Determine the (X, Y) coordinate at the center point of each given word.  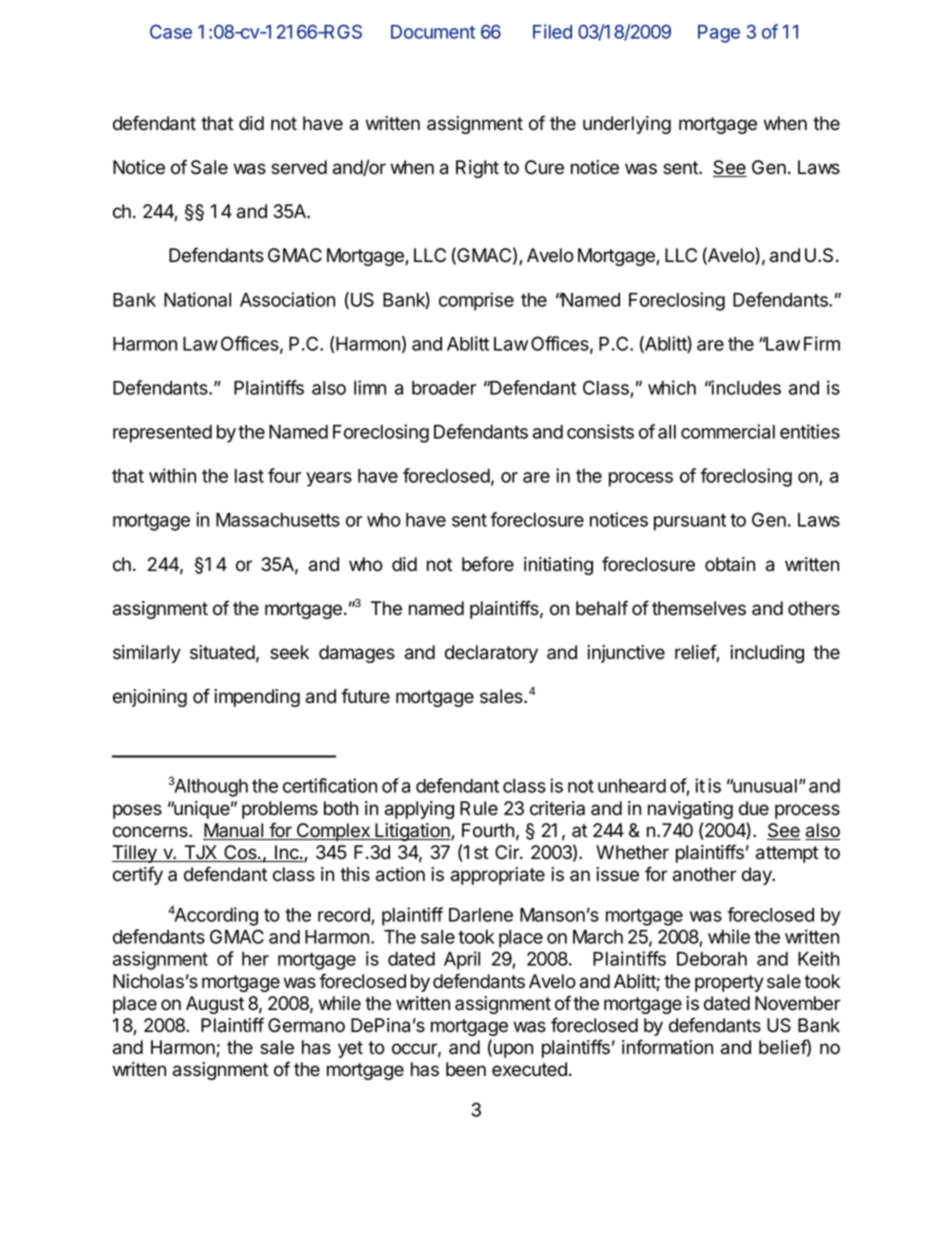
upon (512, 1050)
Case (171, 31)
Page (719, 34)
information (667, 1047)
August (215, 1005)
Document (433, 32)
